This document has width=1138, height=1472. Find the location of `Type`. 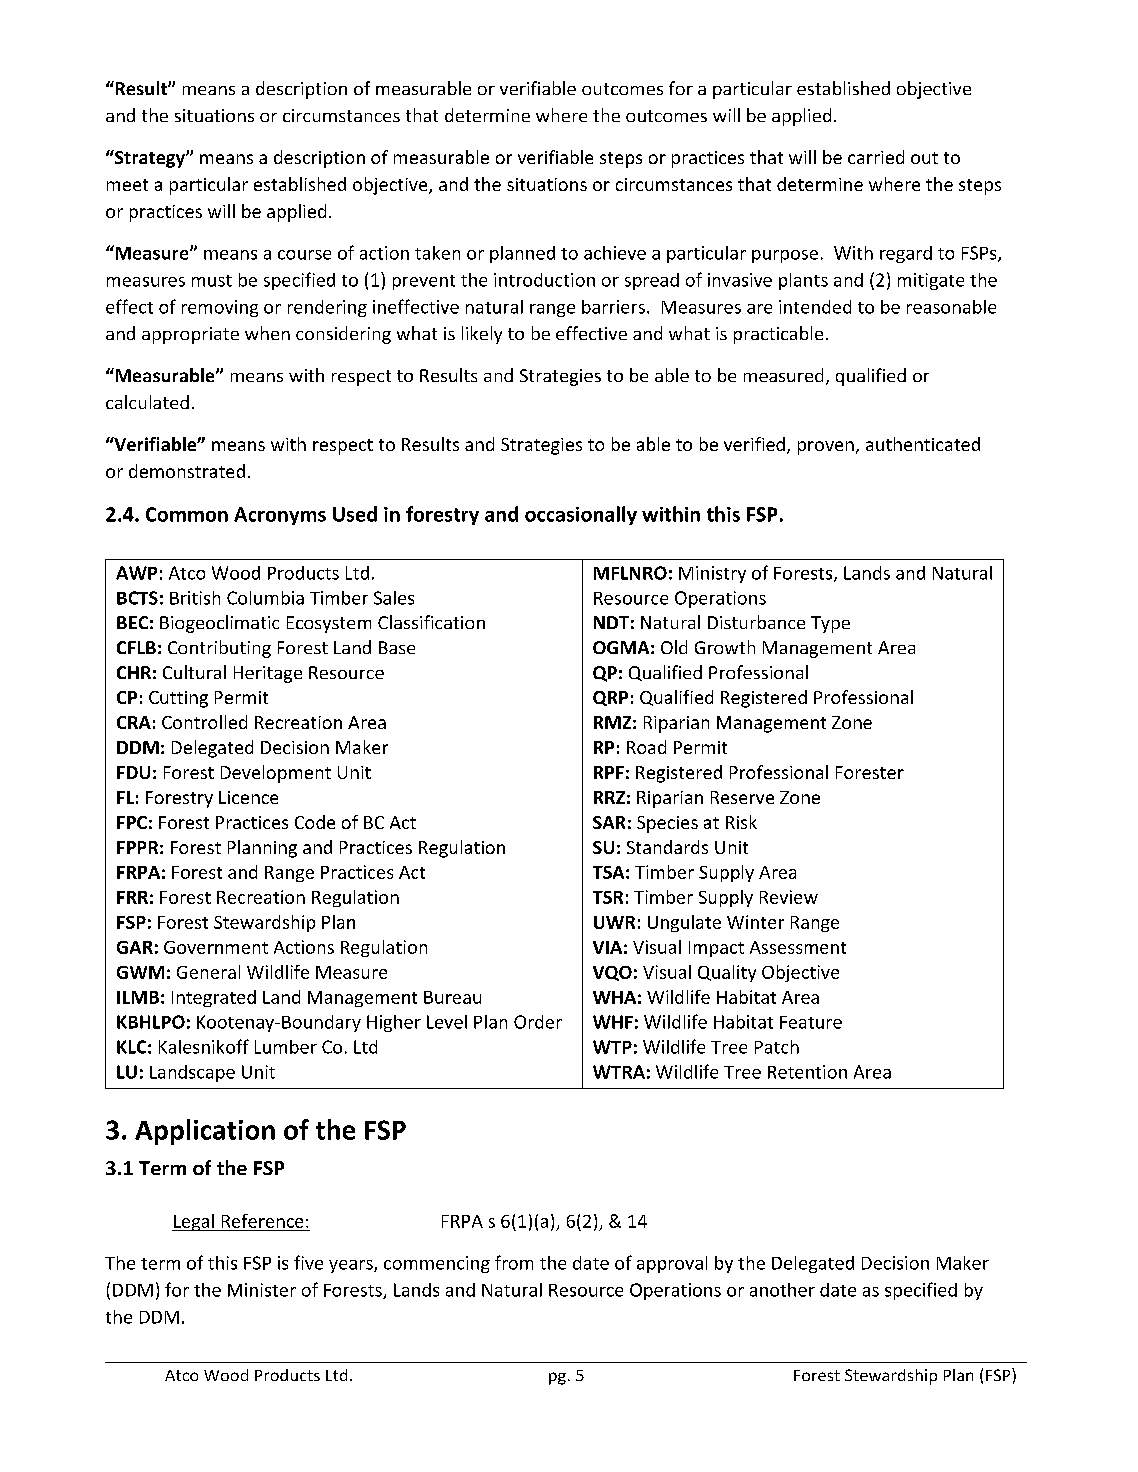

Type is located at coordinates (830, 624).
